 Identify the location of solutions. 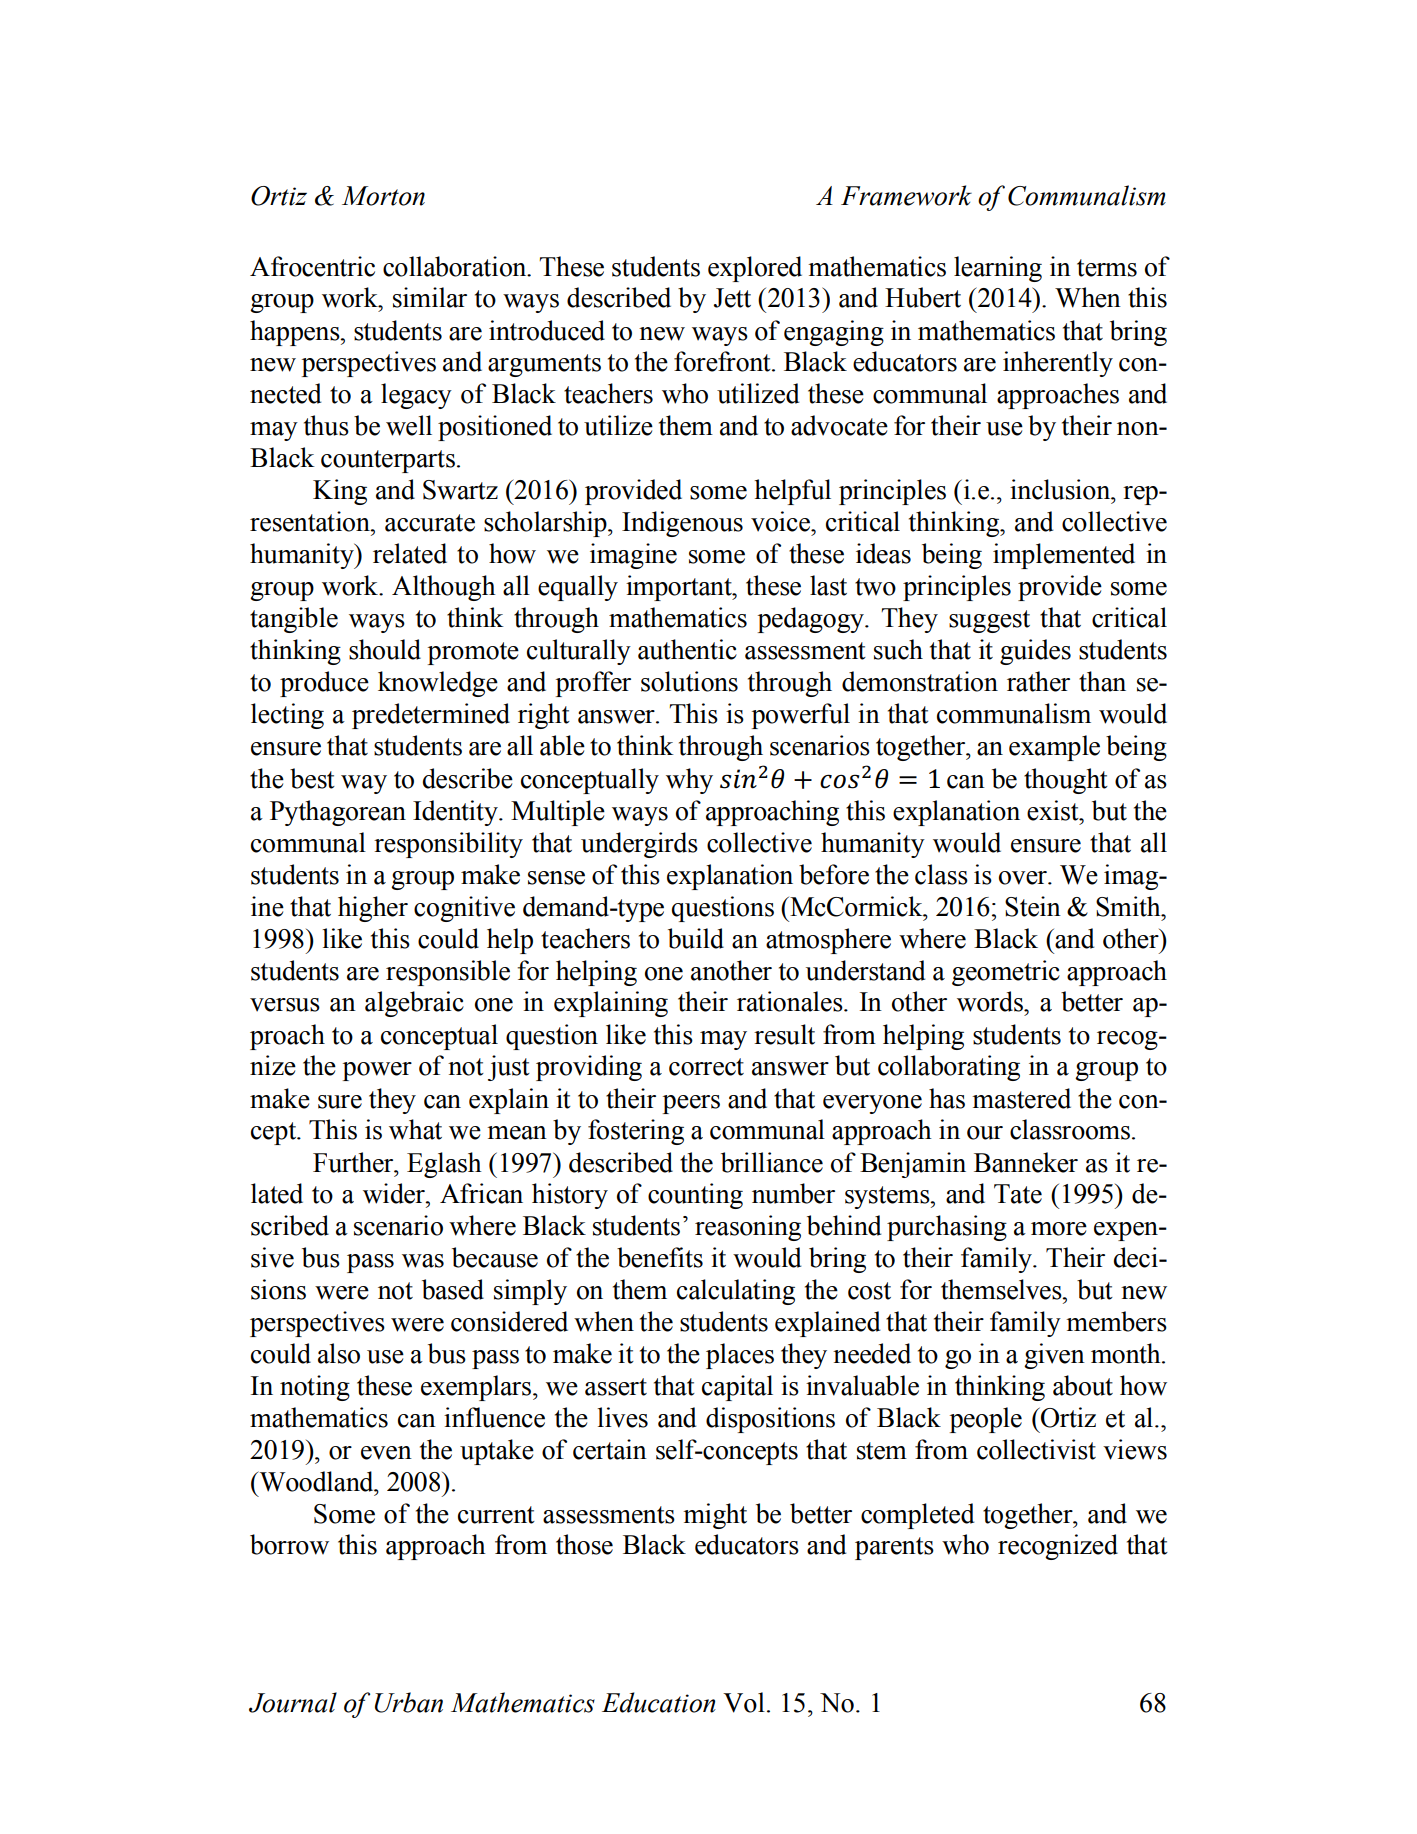
(689, 681).
